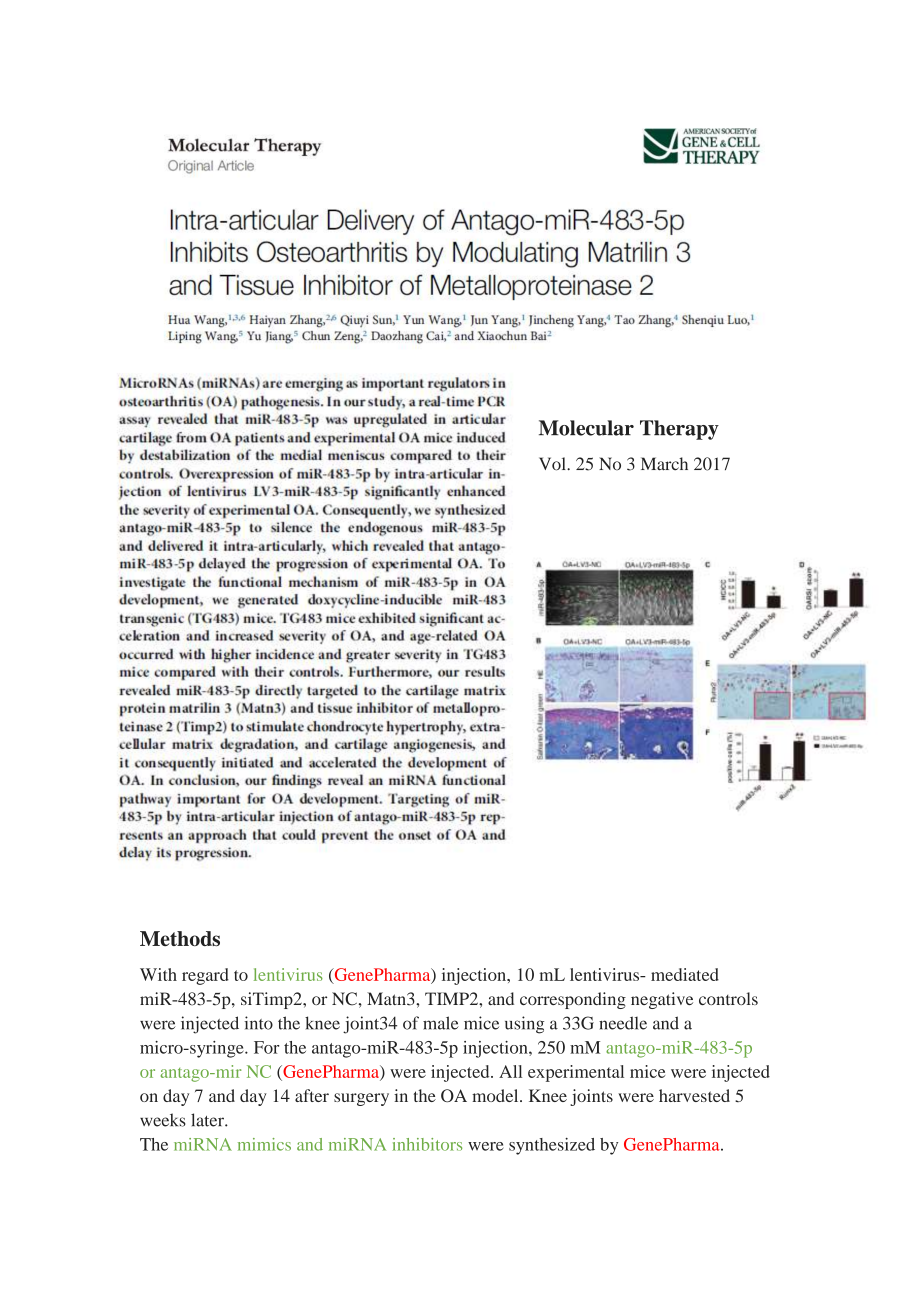 Image resolution: width=924 pixels, height=1308 pixels. Describe the element at coordinates (427, 1144) in the image. I see `inhibitors` at that location.
